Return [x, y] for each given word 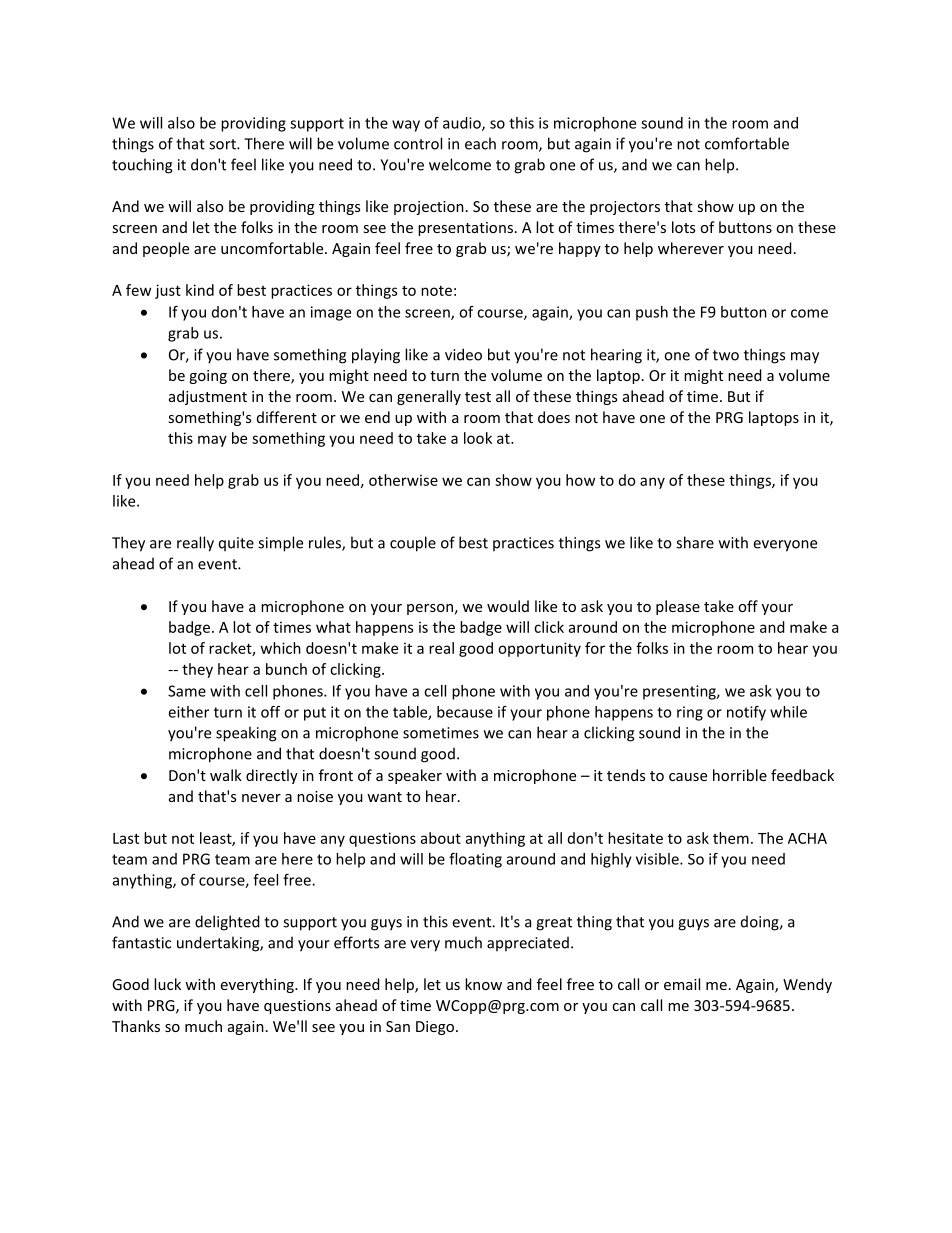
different [287, 417]
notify [746, 713]
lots [683, 227]
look [478, 438]
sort [223, 144]
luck [167, 984]
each [480, 143]
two [726, 355]
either [188, 712]
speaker [415, 776]
